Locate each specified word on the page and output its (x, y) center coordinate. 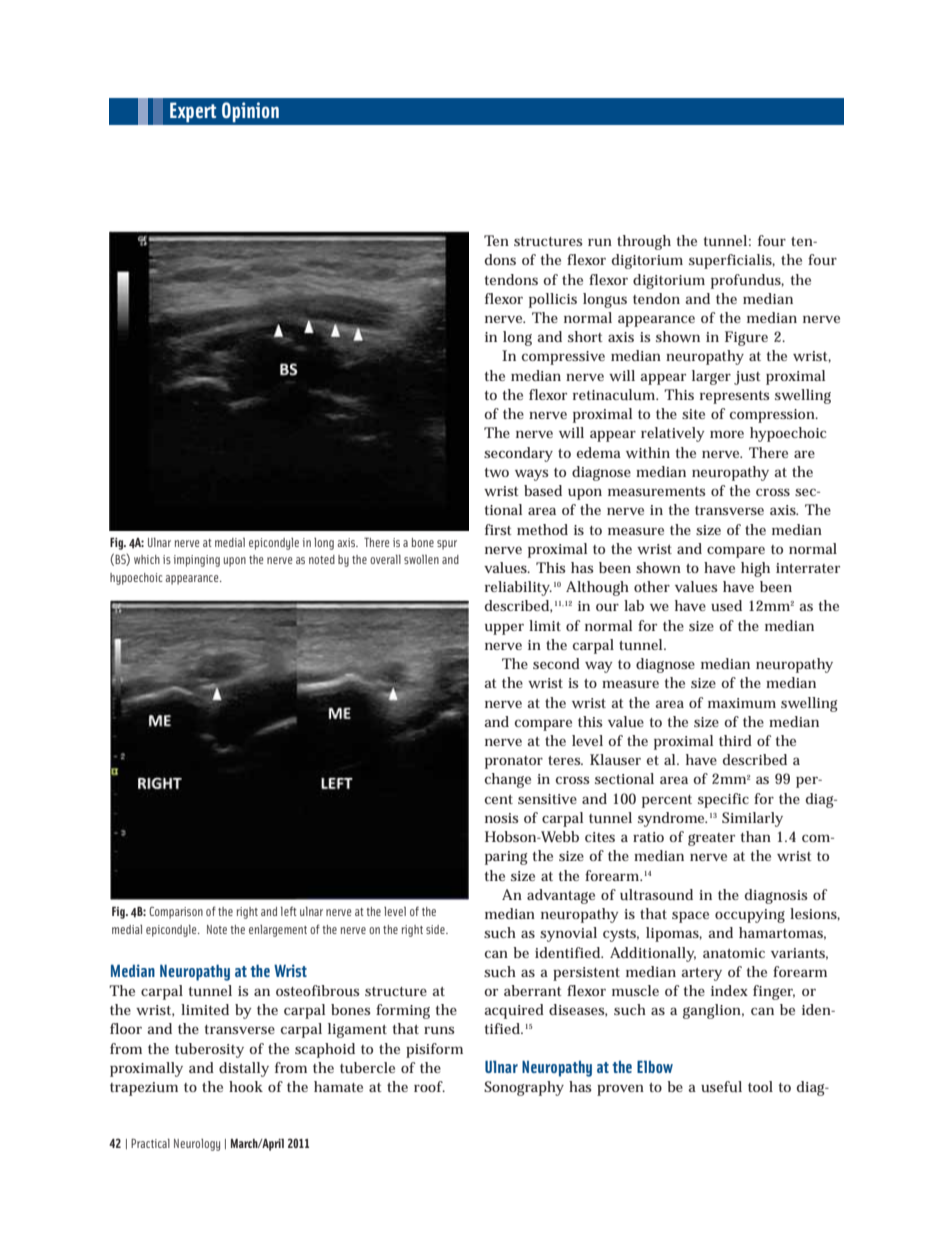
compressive (563, 358)
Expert (193, 112)
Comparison (176, 913)
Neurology (197, 1145)
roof (429, 1086)
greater (711, 839)
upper (504, 629)
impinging (197, 561)
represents (735, 397)
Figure (746, 338)
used (726, 605)
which (147, 559)
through (644, 242)
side (436, 929)
